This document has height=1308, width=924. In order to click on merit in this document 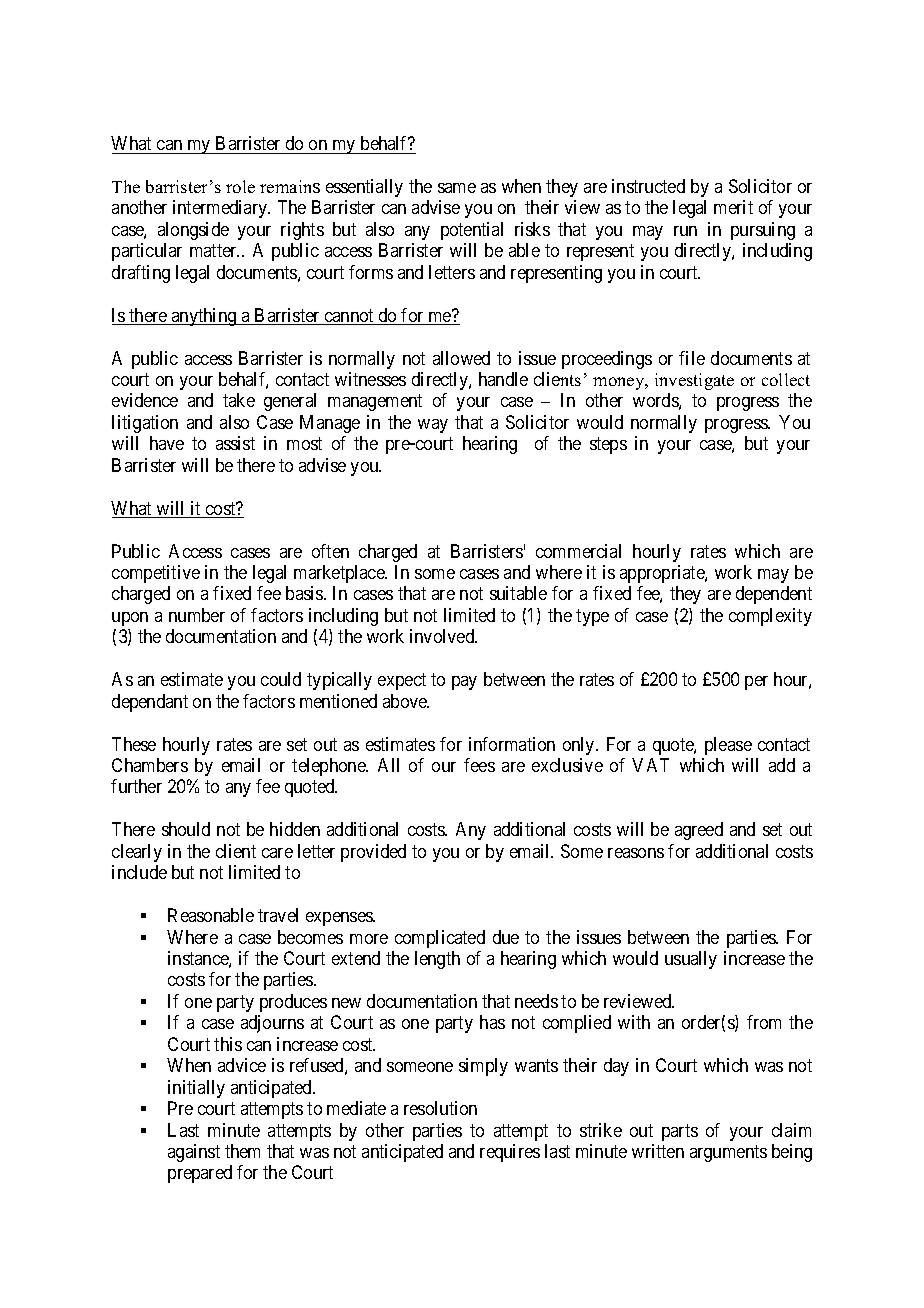, I will do `click(733, 207)`.
